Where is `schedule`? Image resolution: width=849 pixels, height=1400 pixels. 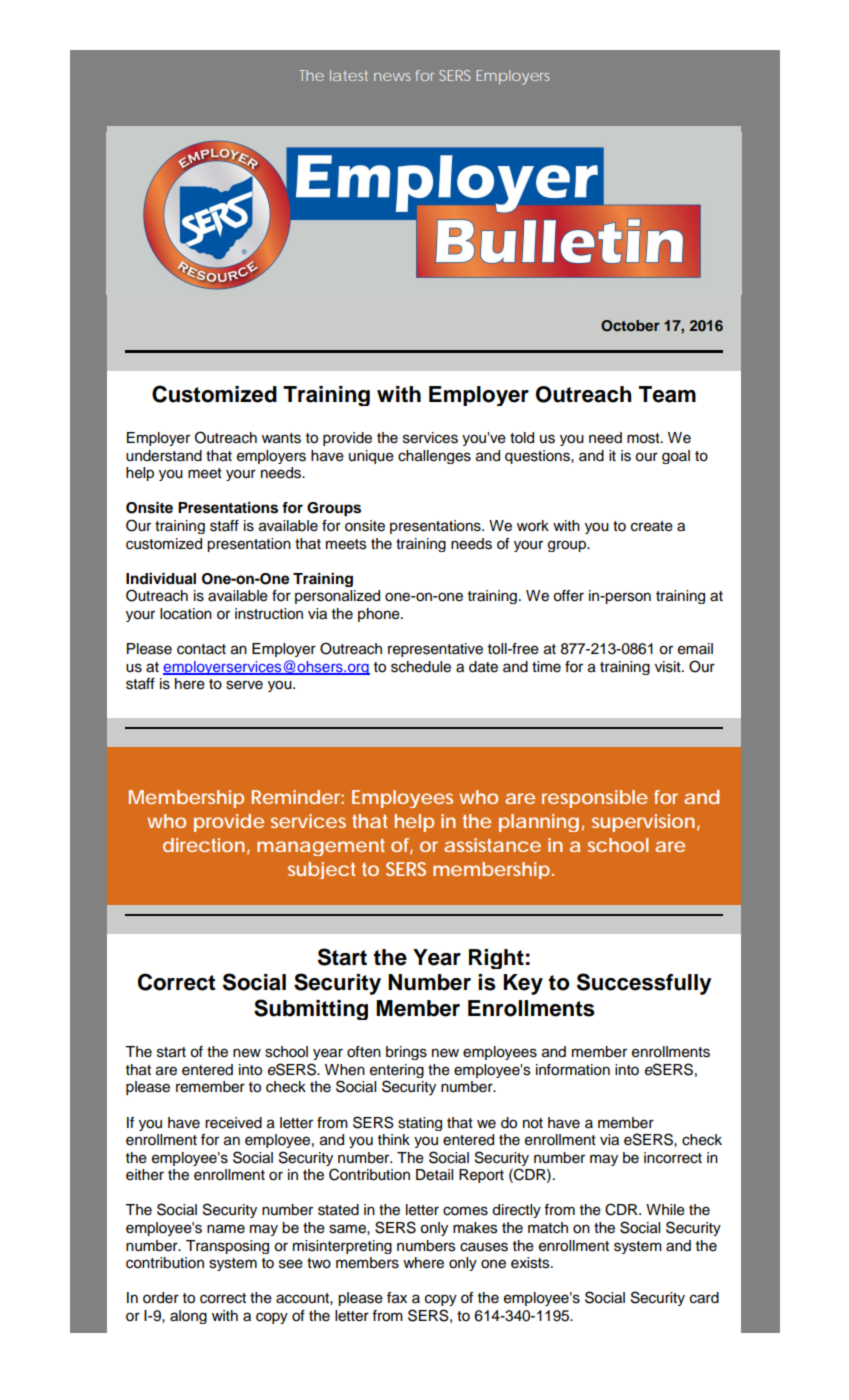 schedule is located at coordinates (421, 667).
